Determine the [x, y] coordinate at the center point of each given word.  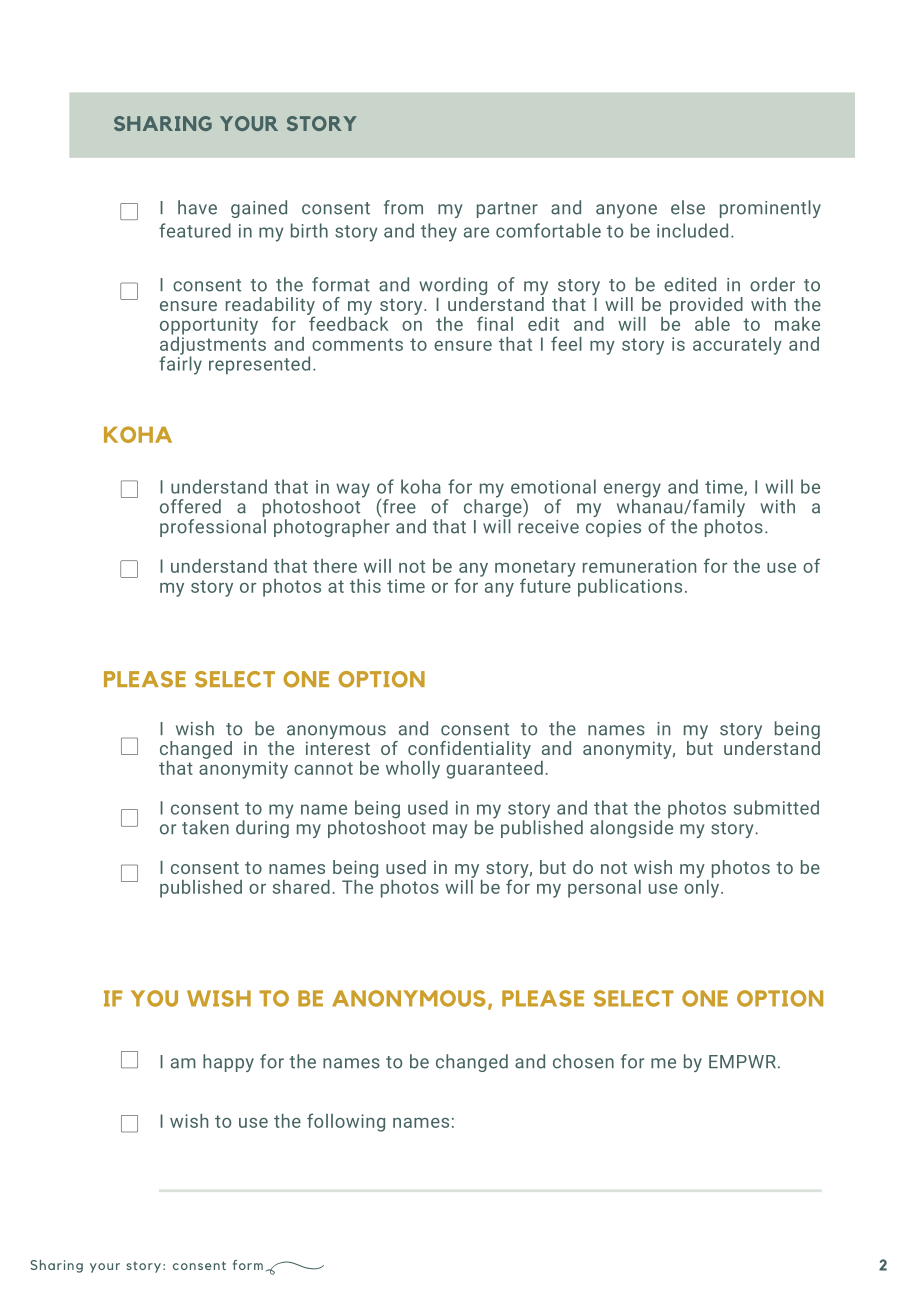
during [262, 828]
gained [259, 209]
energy [632, 491]
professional [213, 526]
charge [494, 508]
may [450, 831]
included [692, 230]
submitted [776, 807]
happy [228, 1063]
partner [507, 210]
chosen [583, 1061]
